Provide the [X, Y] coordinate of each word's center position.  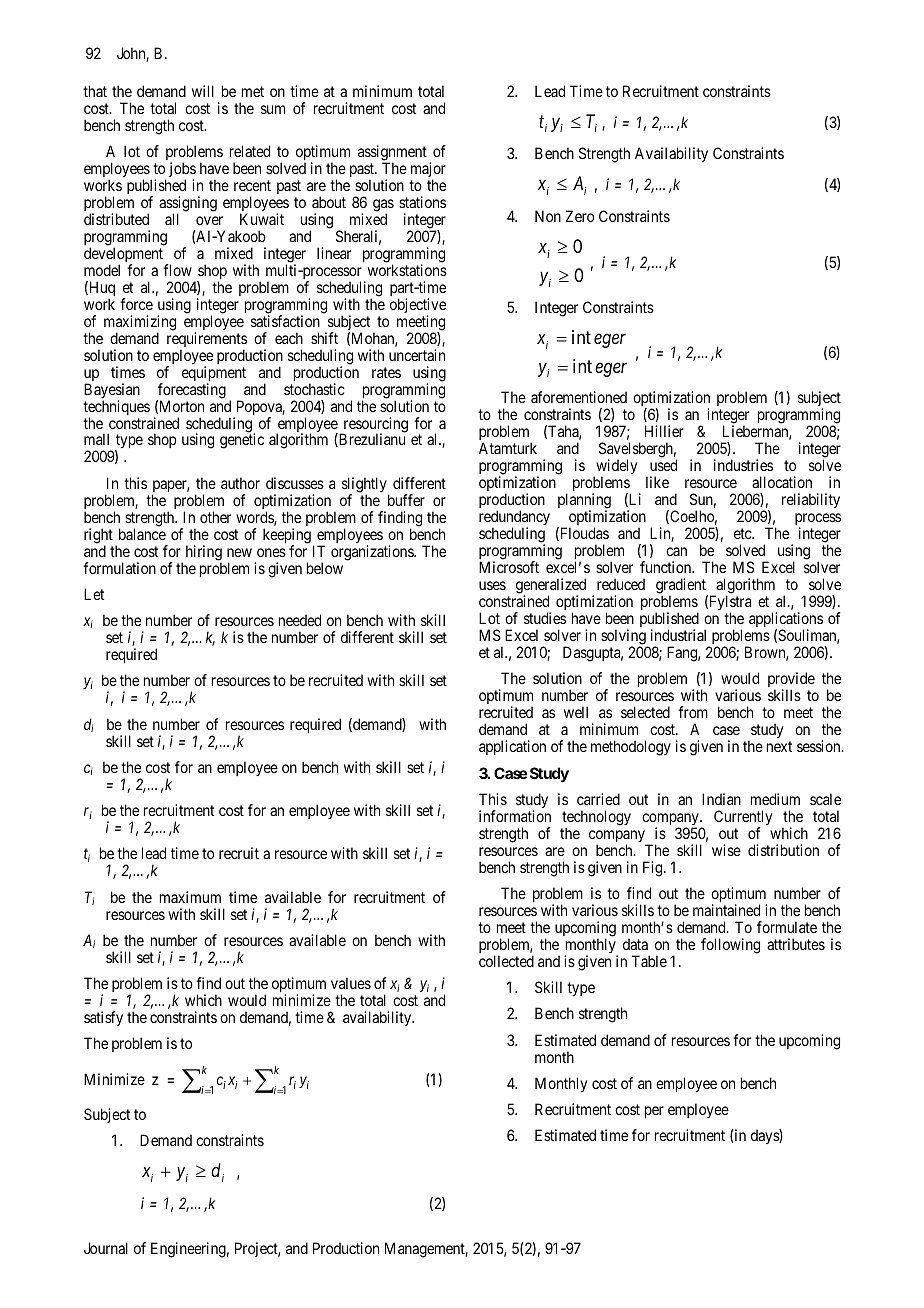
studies [545, 618]
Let [94, 594]
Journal [106, 1248]
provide [791, 681]
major [428, 171]
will [203, 91]
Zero [580, 216]
